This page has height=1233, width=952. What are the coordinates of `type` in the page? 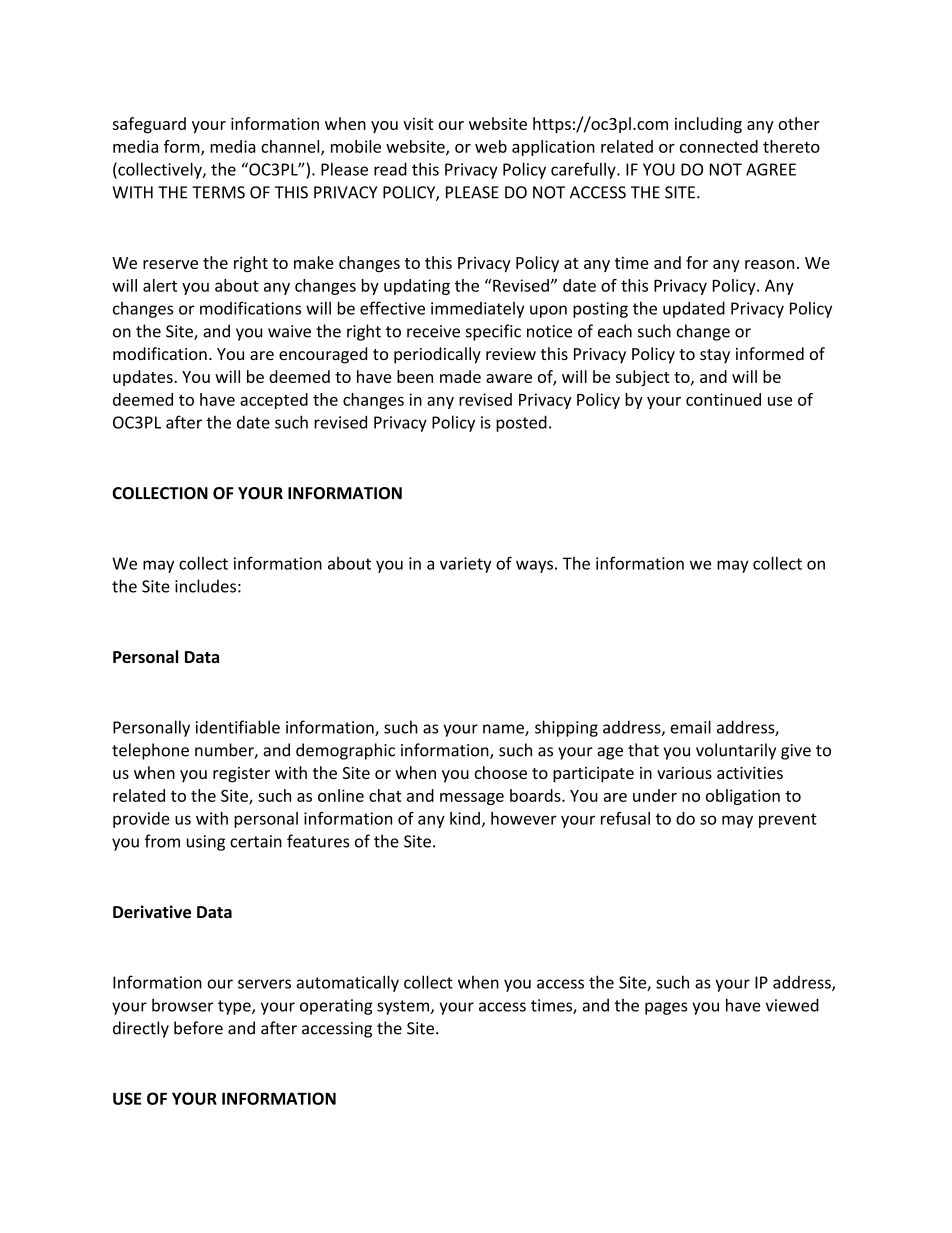 It's located at (235, 1007).
